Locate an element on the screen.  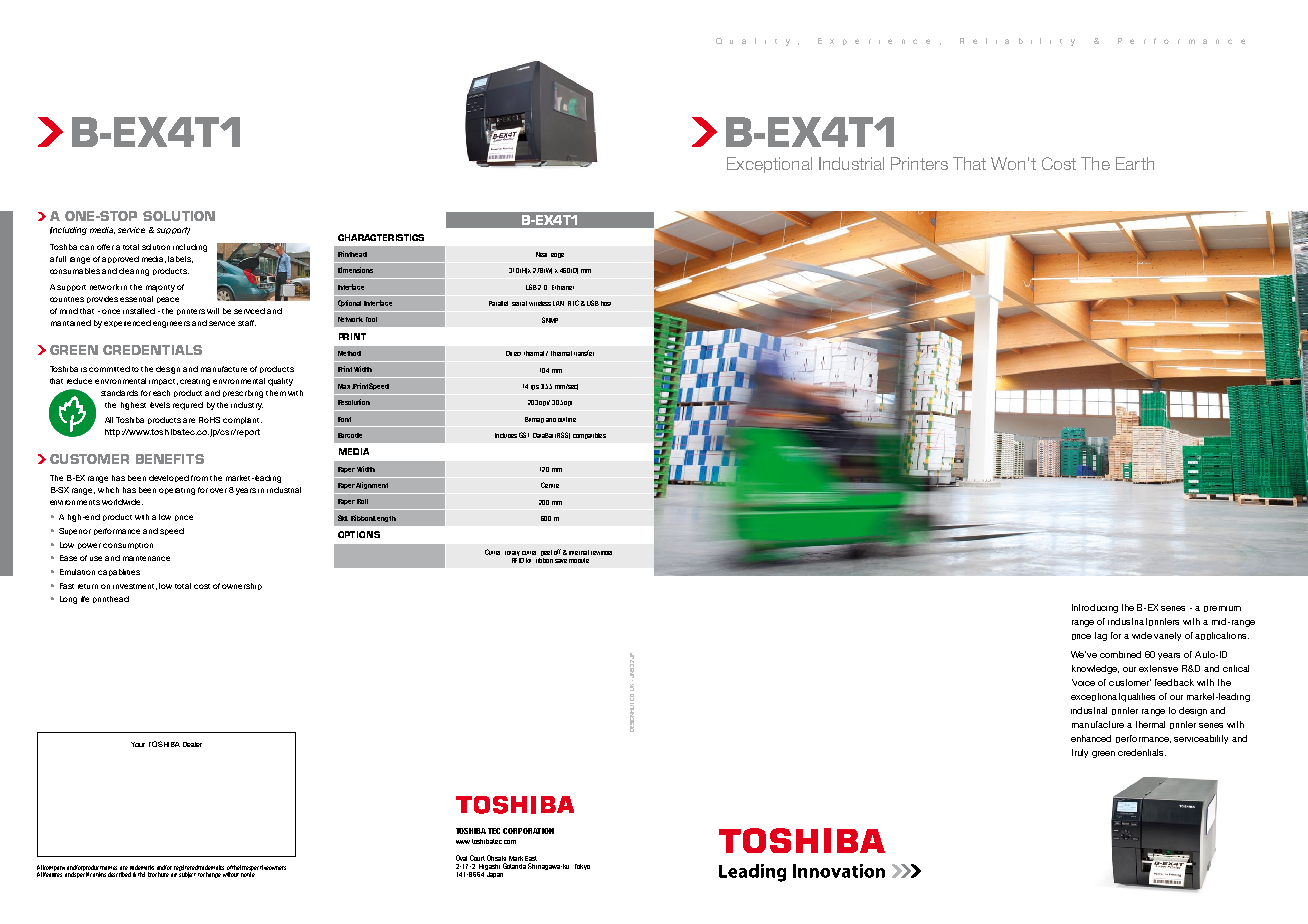
Earth is located at coordinates (1135, 163).
